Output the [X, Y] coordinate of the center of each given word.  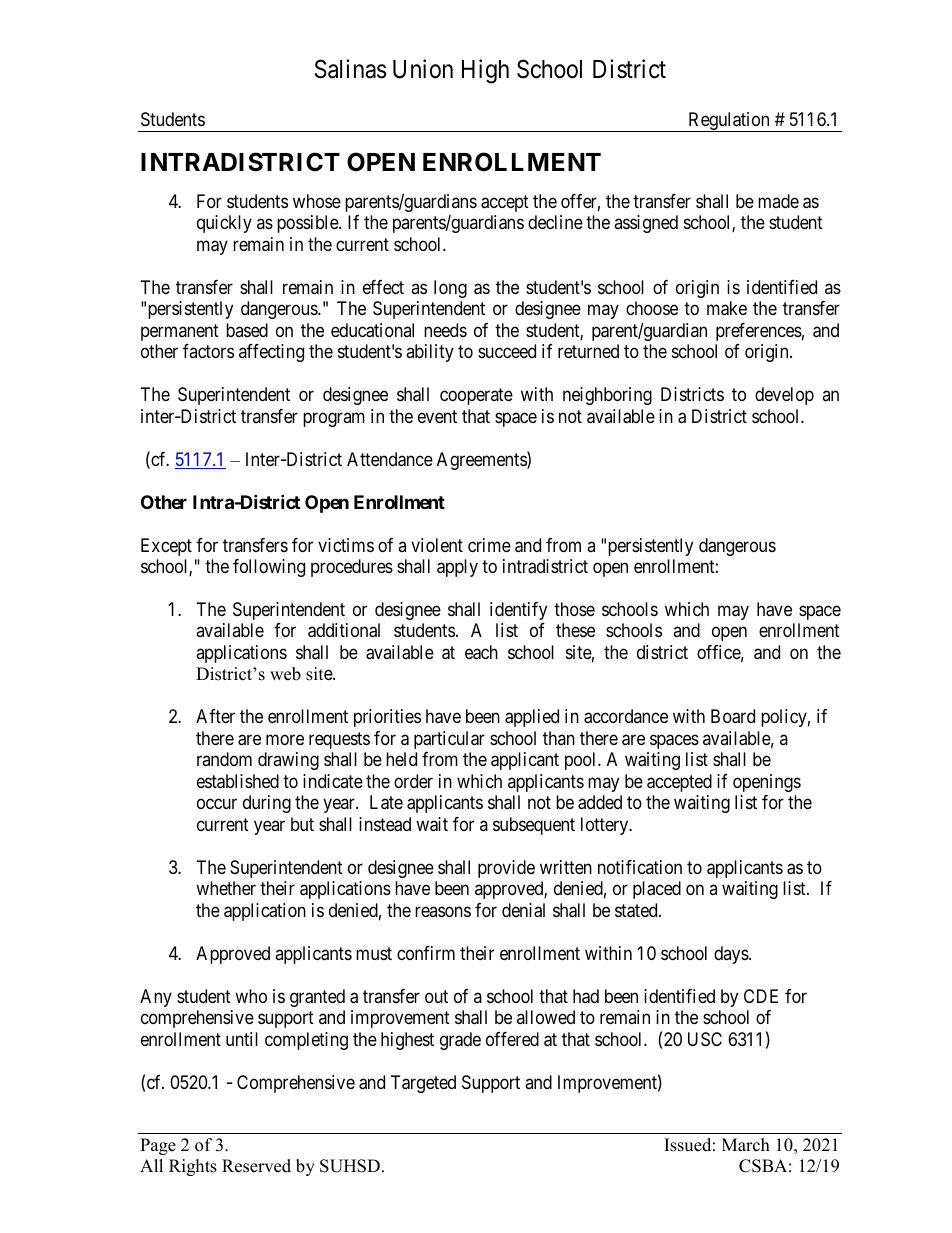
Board [733, 716]
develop [784, 396]
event [437, 416]
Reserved [256, 1166]
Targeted [423, 1084]
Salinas [351, 69]
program [334, 419]
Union [423, 69]
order [413, 781]
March [746, 1145]
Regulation [729, 122]
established [238, 781]
